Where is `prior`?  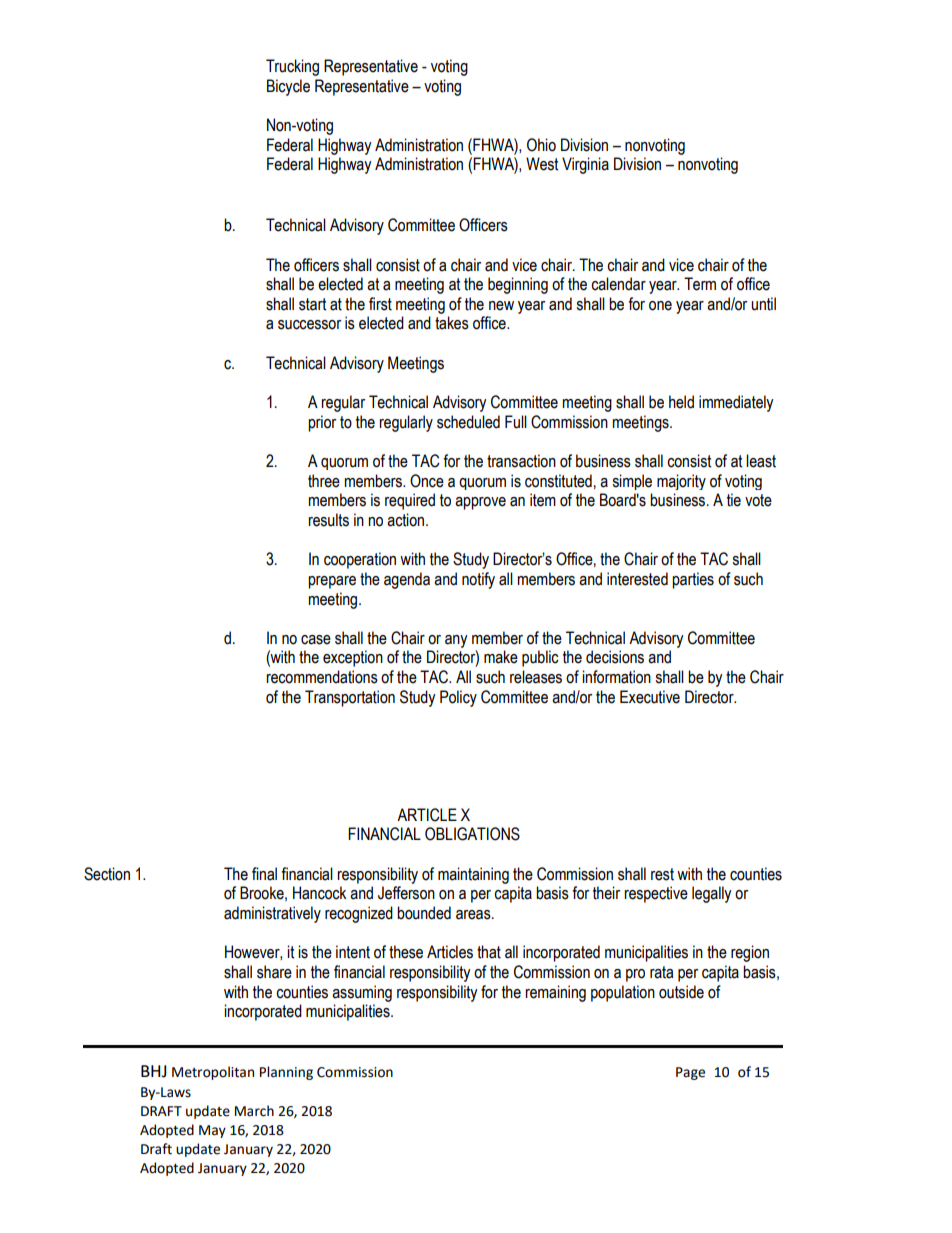 prior is located at coordinates (322, 423).
